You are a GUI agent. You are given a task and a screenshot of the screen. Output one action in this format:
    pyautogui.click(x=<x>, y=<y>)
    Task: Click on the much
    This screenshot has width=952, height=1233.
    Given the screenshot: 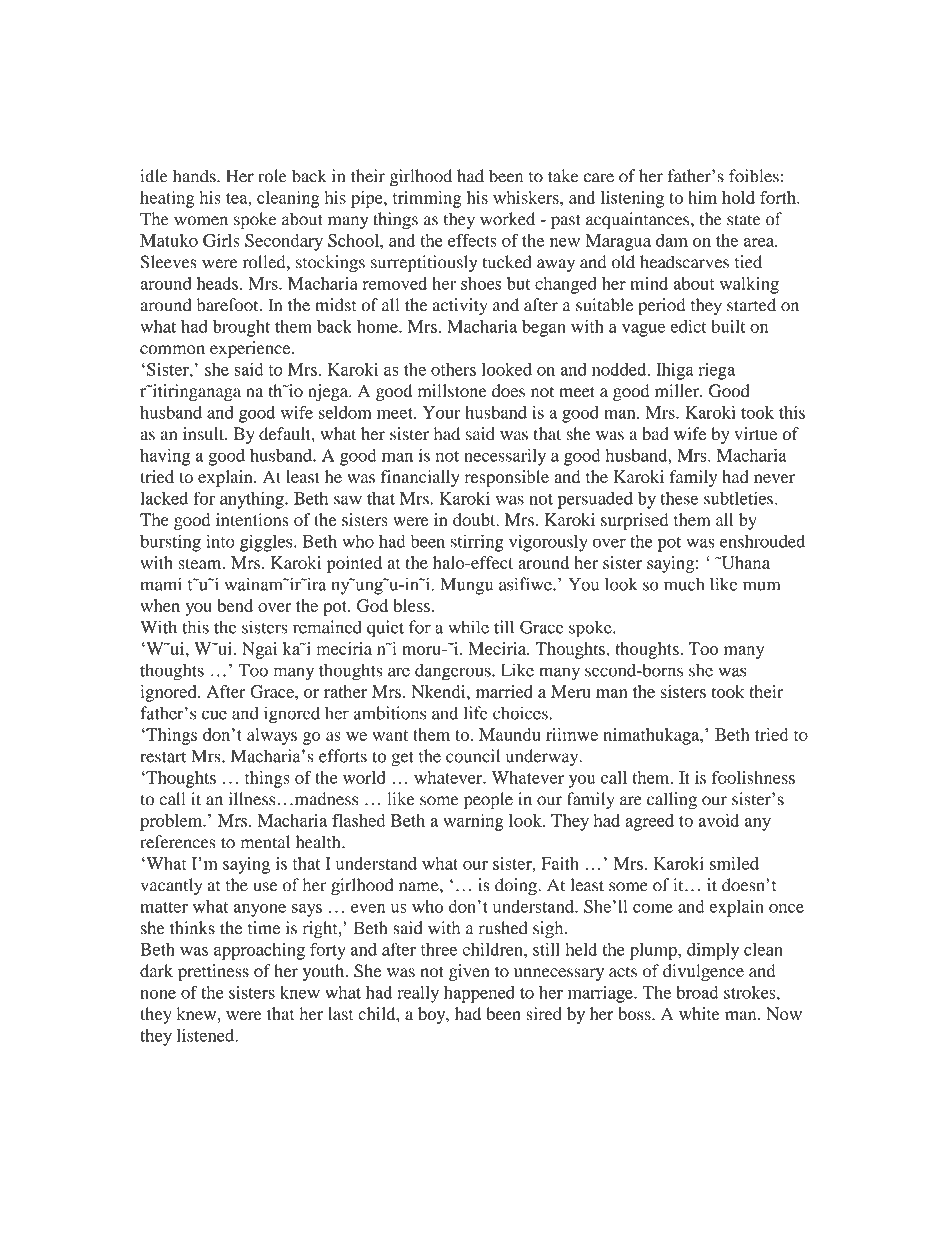 What is the action you would take?
    pyautogui.click(x=684, y=584)
